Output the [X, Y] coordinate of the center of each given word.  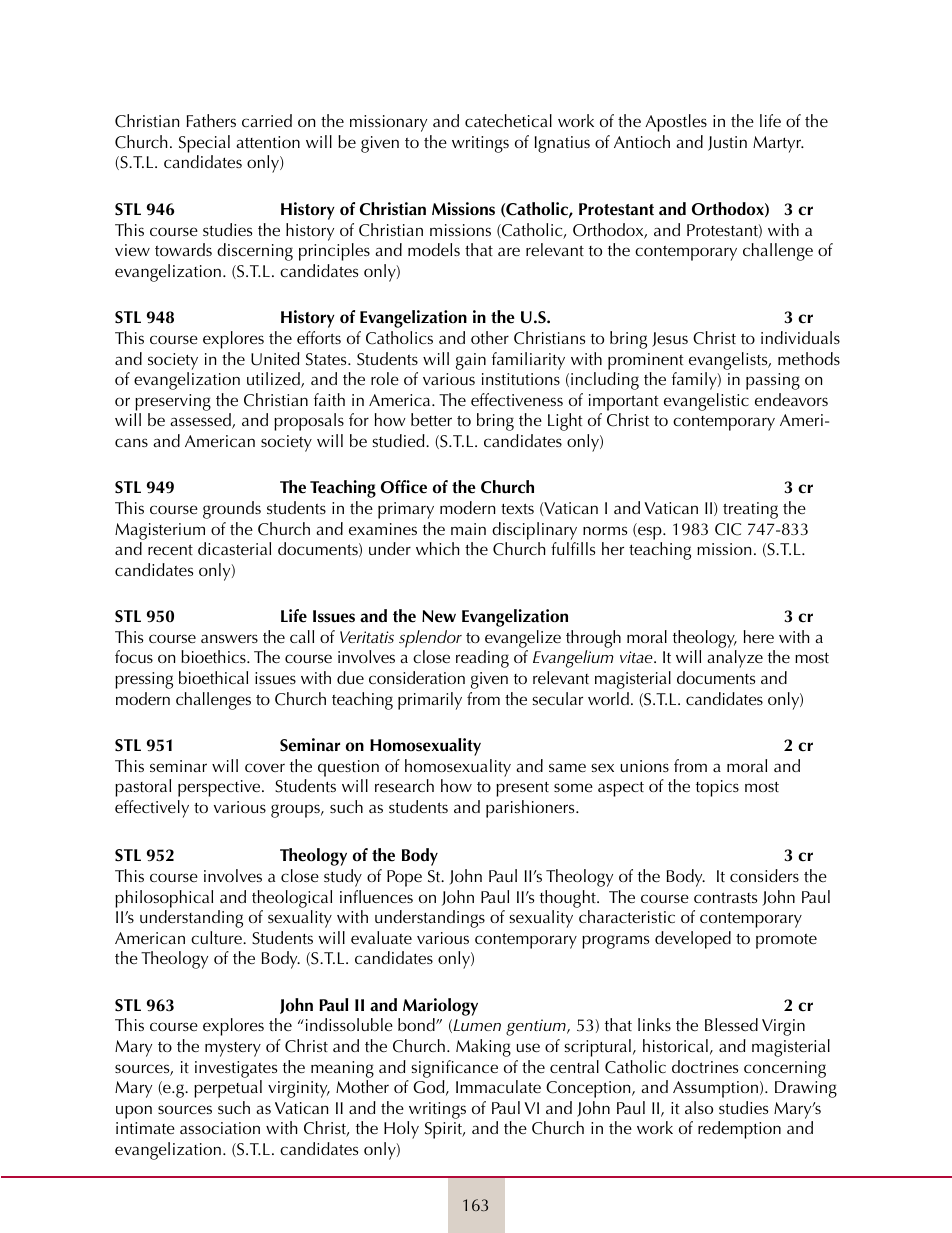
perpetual [228, 1089]
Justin [727, 143]
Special [204, 144]
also [699, 1107]
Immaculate [498, 1086]
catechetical [508, 120]
